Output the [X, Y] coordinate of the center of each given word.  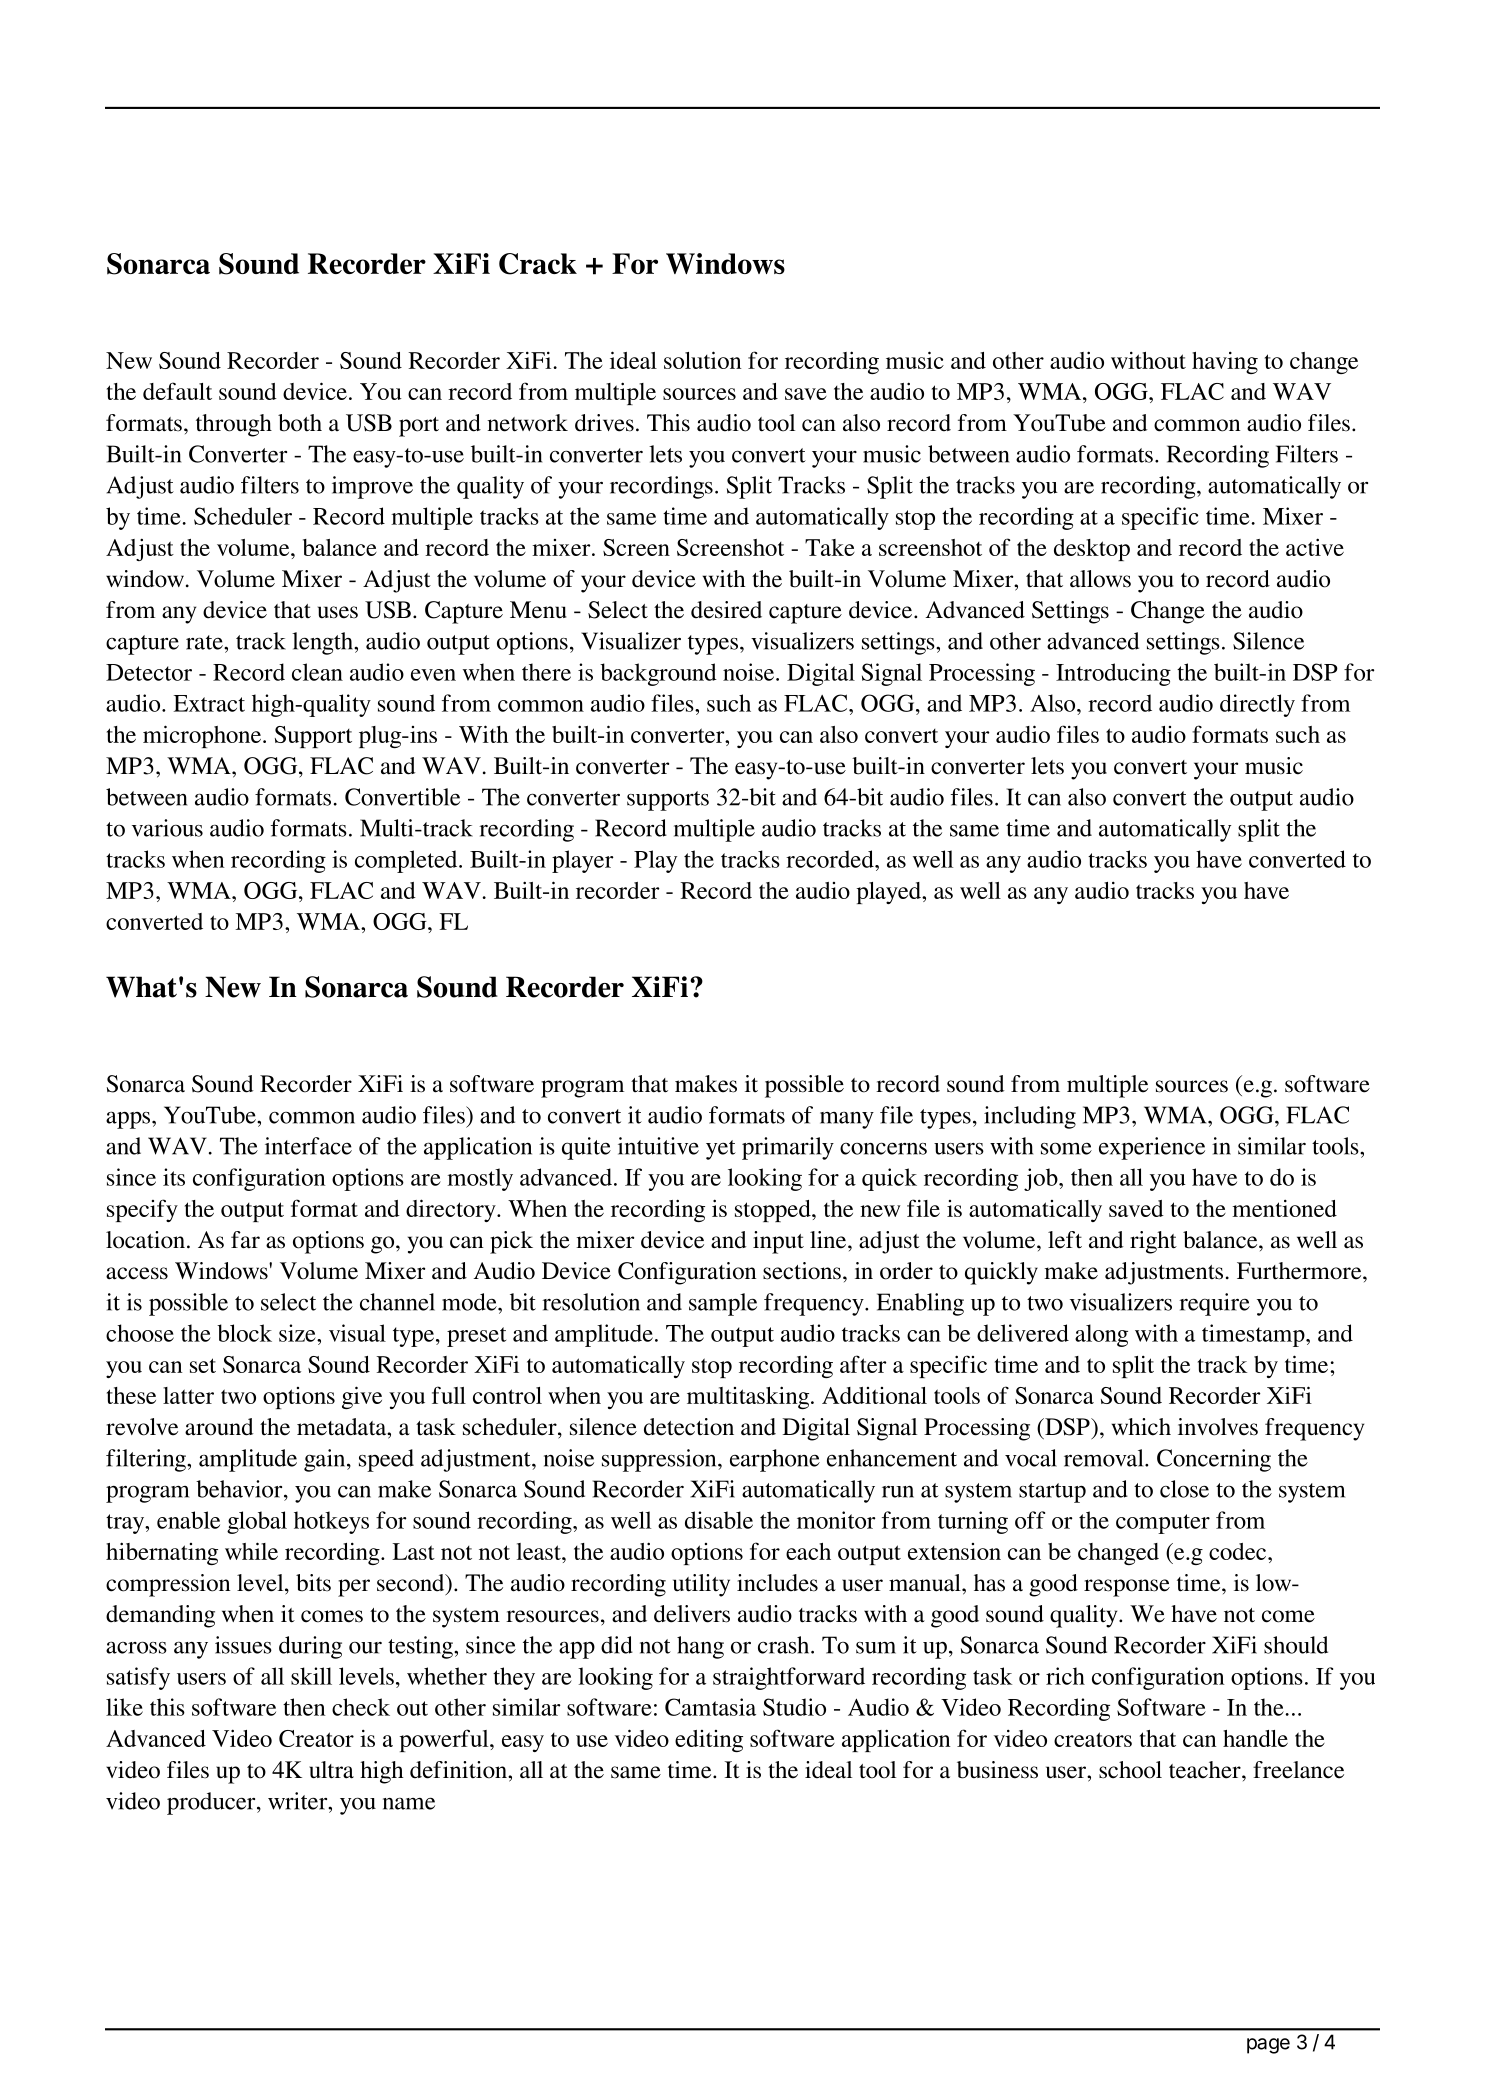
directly [1257, 705]
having [1225, 362]
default [177, 391]
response [1127, 1588]
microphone [203, 736]
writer [299, 1801]
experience [1152, 1148]
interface [308, 1146]
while [251, 1551]
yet [721, 1150]
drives [604, 423]
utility [701, 1585]
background [658, 674]
